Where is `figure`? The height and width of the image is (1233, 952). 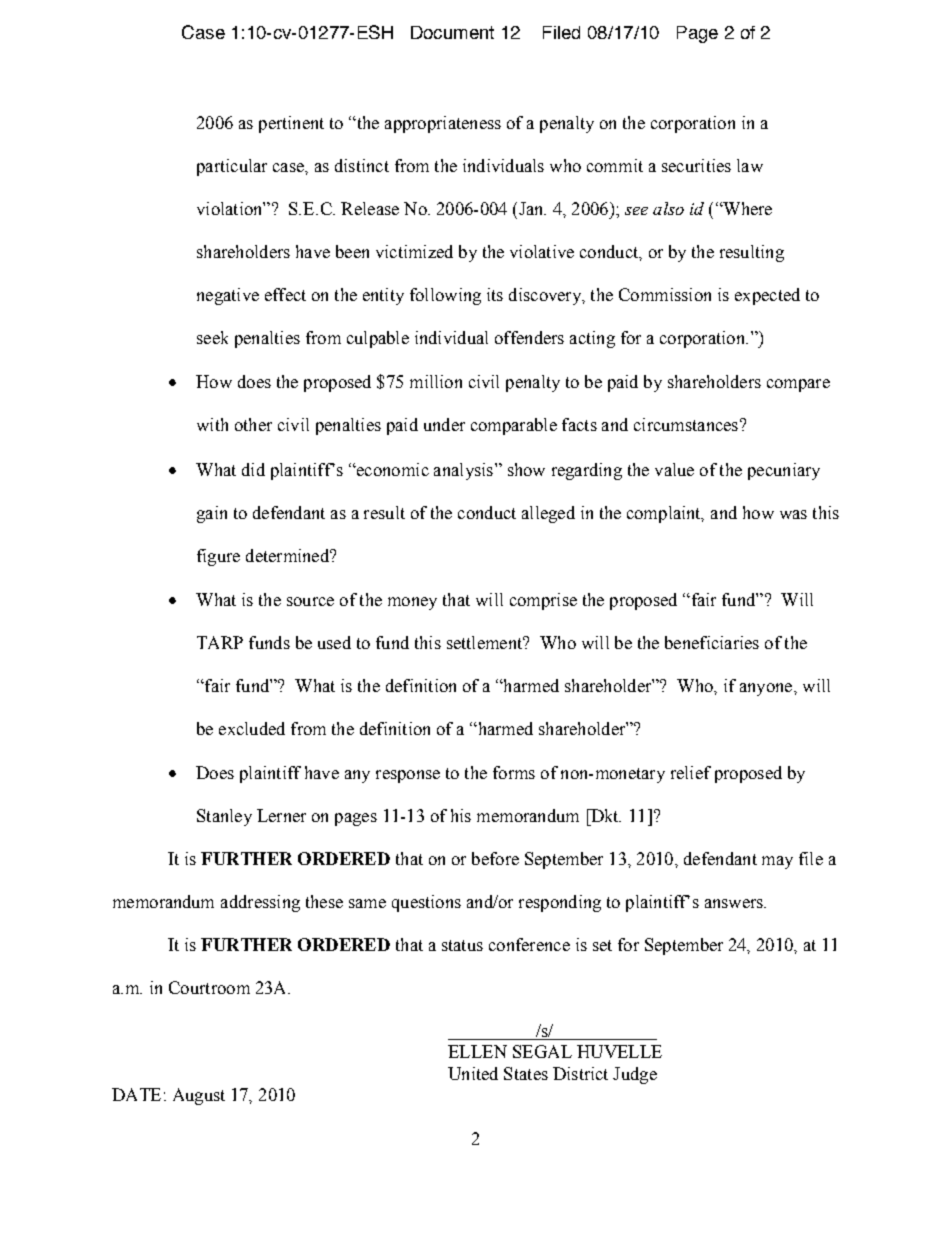 figure is located at coordinates (218, 557).
